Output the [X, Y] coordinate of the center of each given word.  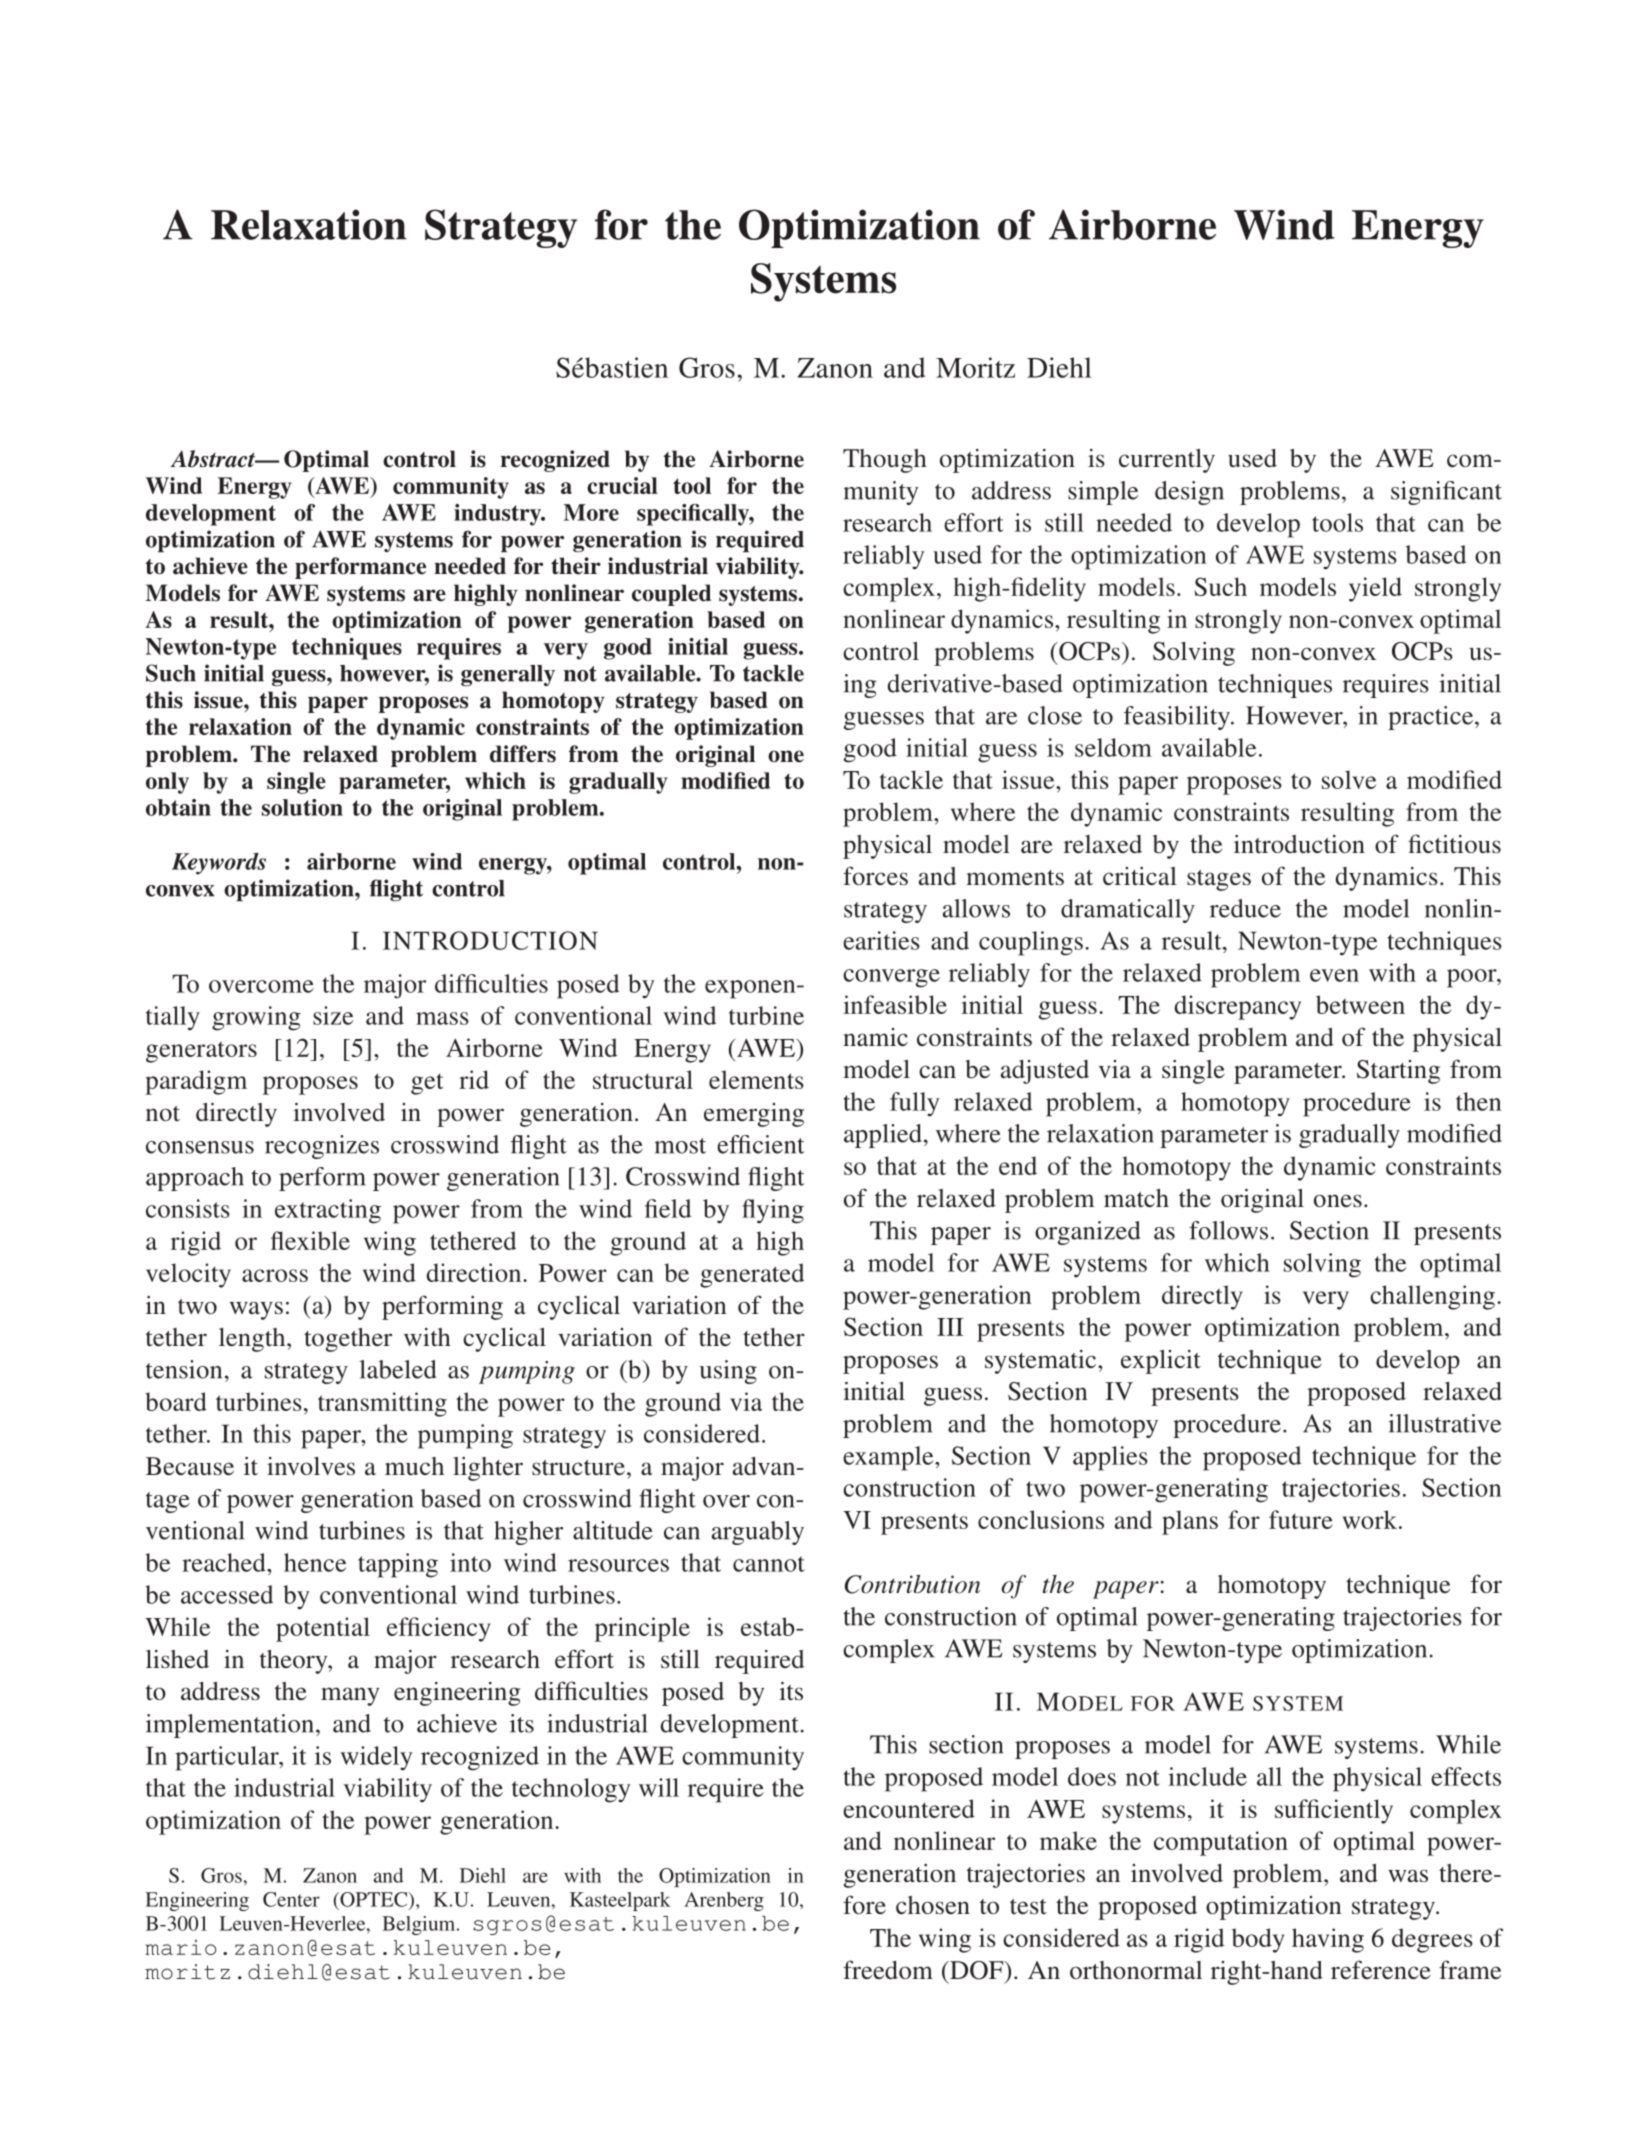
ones [1338, 1201]
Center [291, 1899]
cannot [769, 1564]
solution [302, 807]
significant [1446, 493]
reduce [1245, 908]
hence [315, 1562]
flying [773, 1211]
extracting [328, 1211]
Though [885, 461]
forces [875, 875]
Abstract [214, 459]
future [1301, 1519]
